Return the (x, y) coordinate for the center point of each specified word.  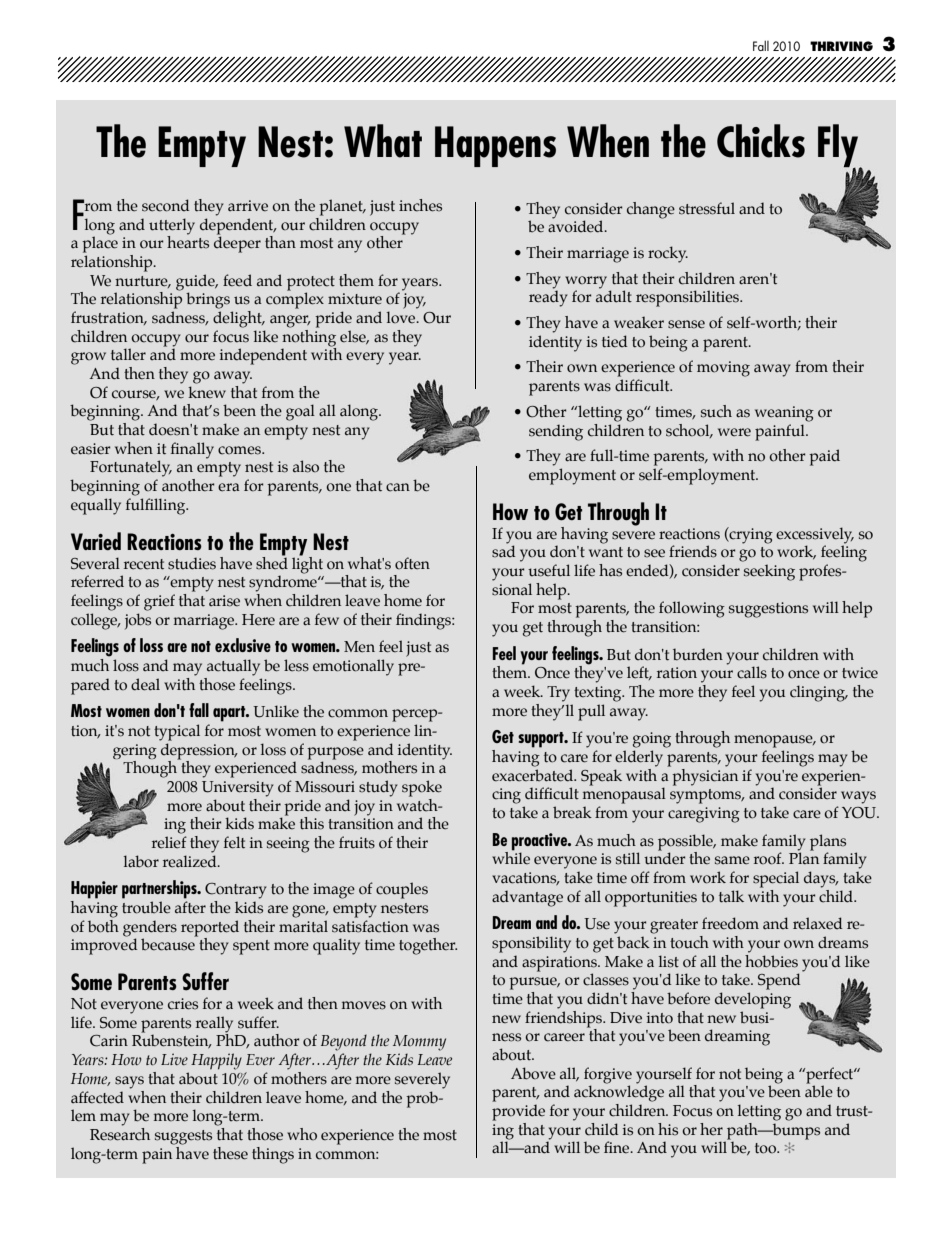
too (766, 1148)
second (165, 205)
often (412, 563)
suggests (183, 1137)
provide (518, 1112)
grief (159, 602)
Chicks (761, 141)
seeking (769, 572)
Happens (495, 146)
